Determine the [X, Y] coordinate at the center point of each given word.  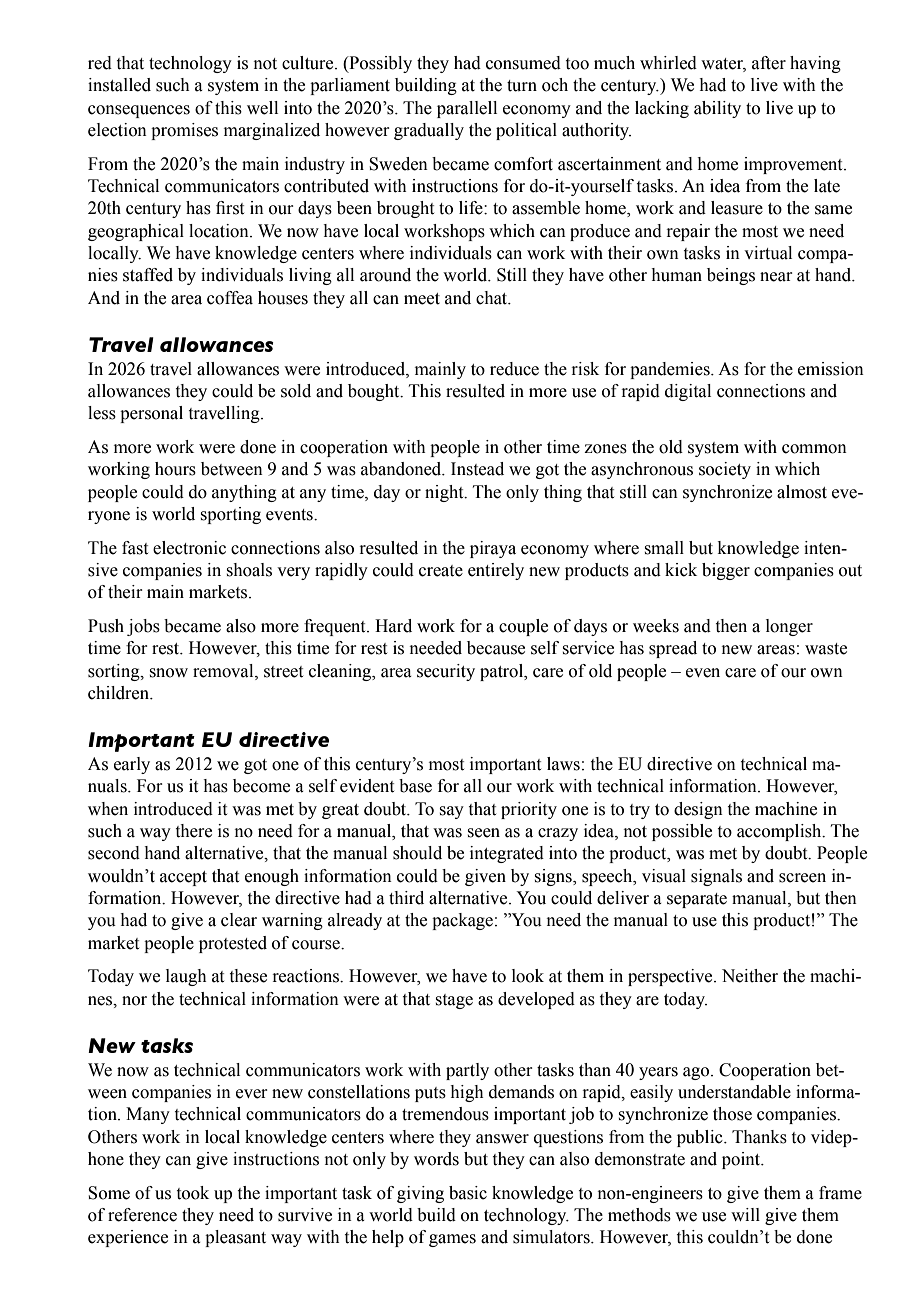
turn [522, 86]
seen [483, 833]
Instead [477, 469]
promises [184, 131]
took [193, 1193]
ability [717, 109]
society [725, 470]
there [194, 831]
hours [175, 469]
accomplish [780, 832]
